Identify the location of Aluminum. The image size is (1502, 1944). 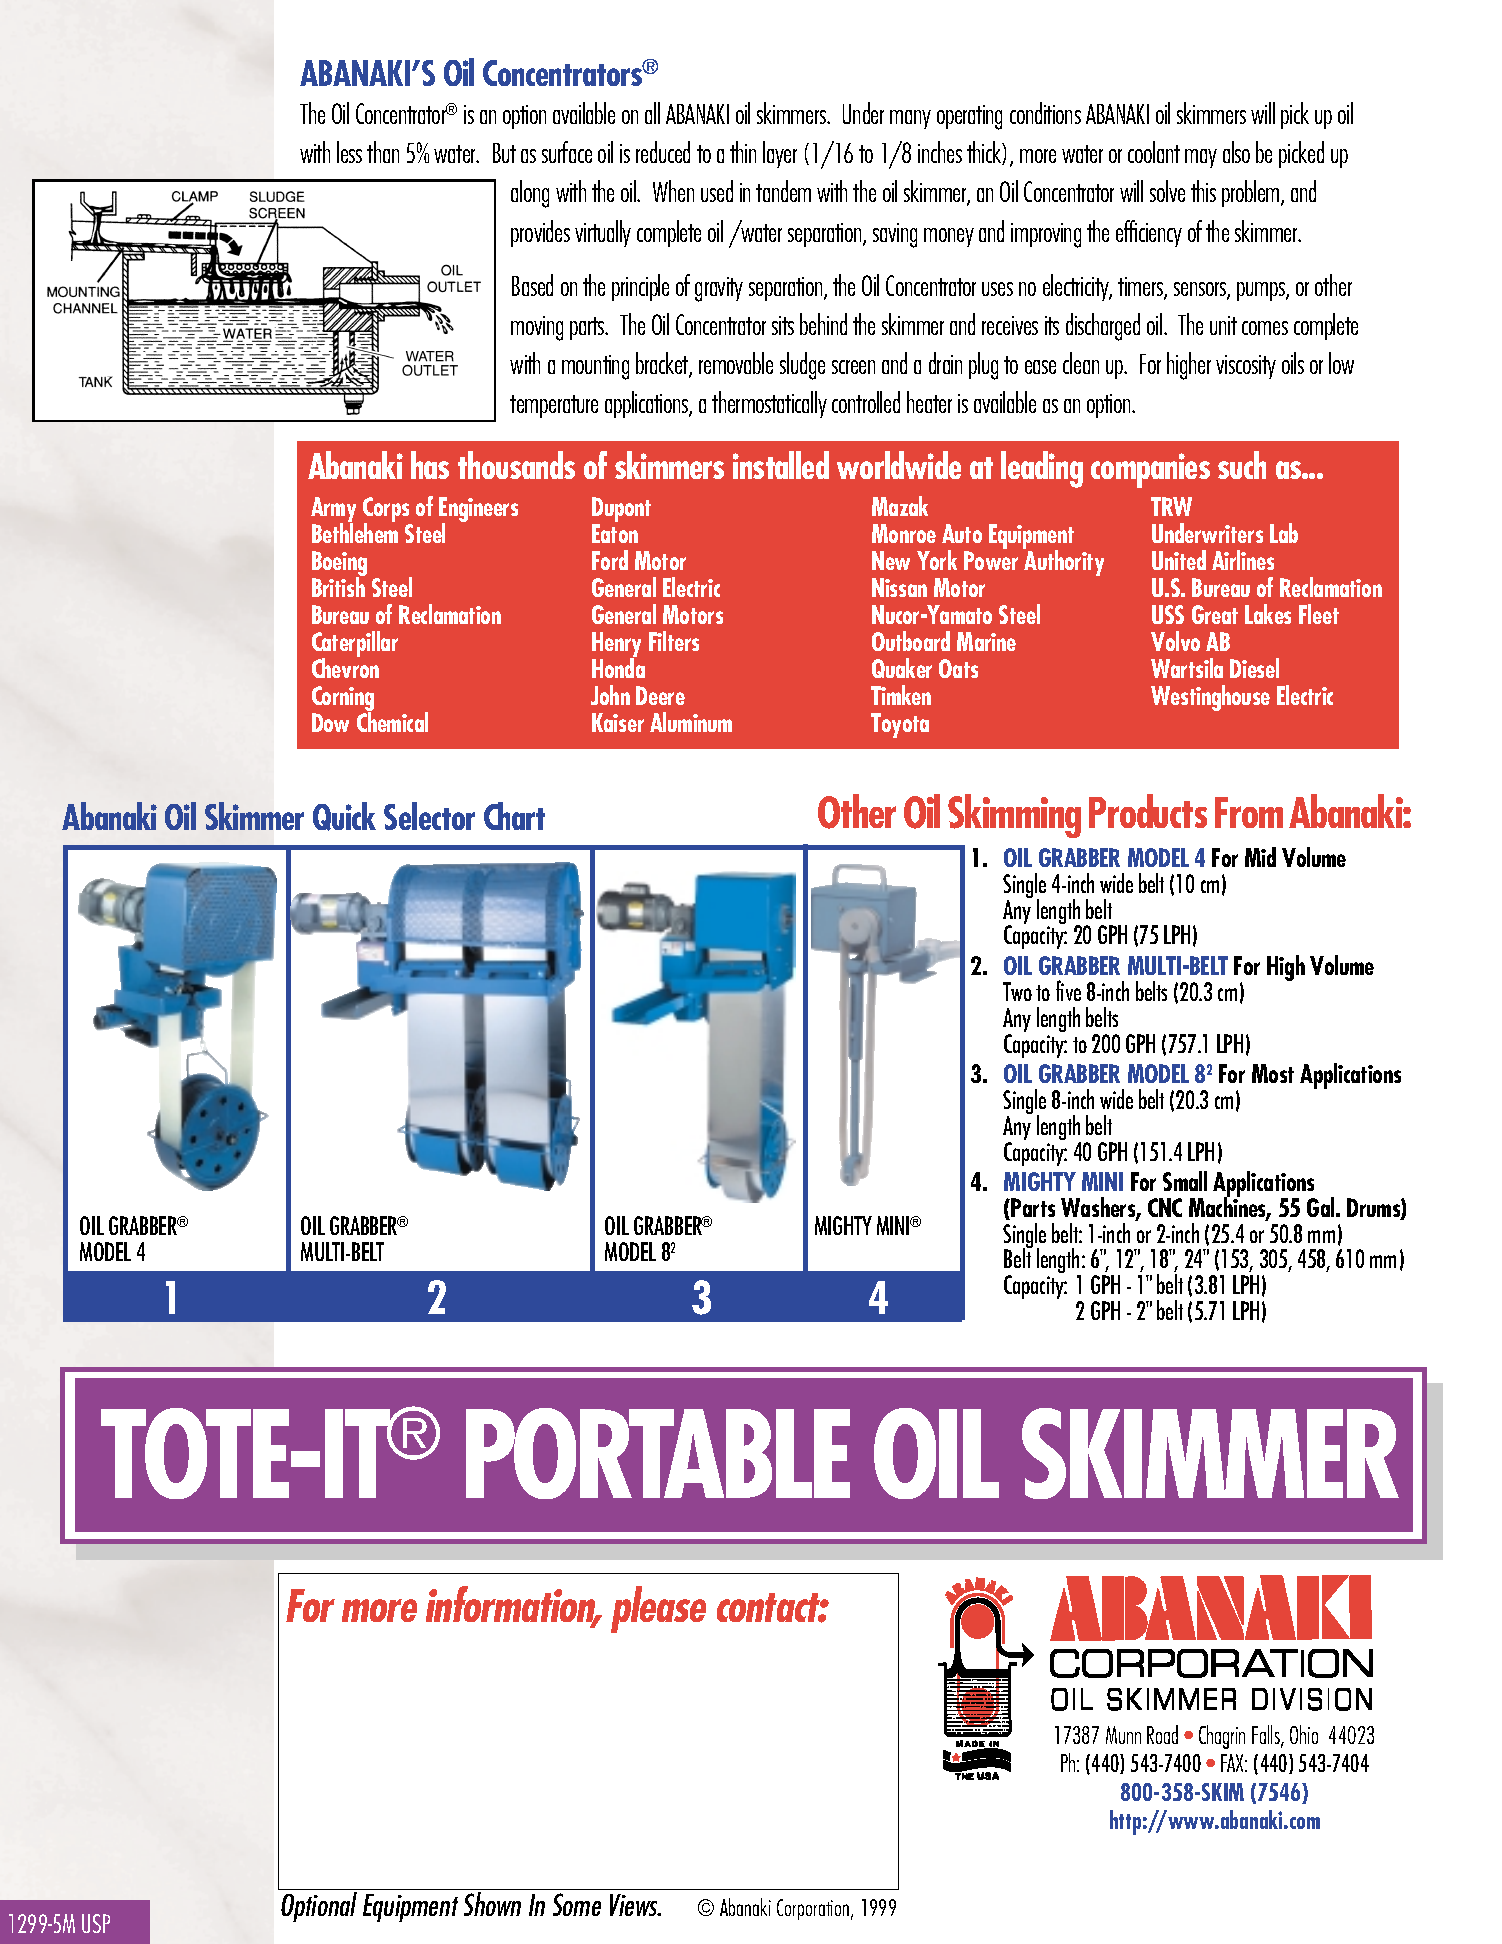
(691, 722).
